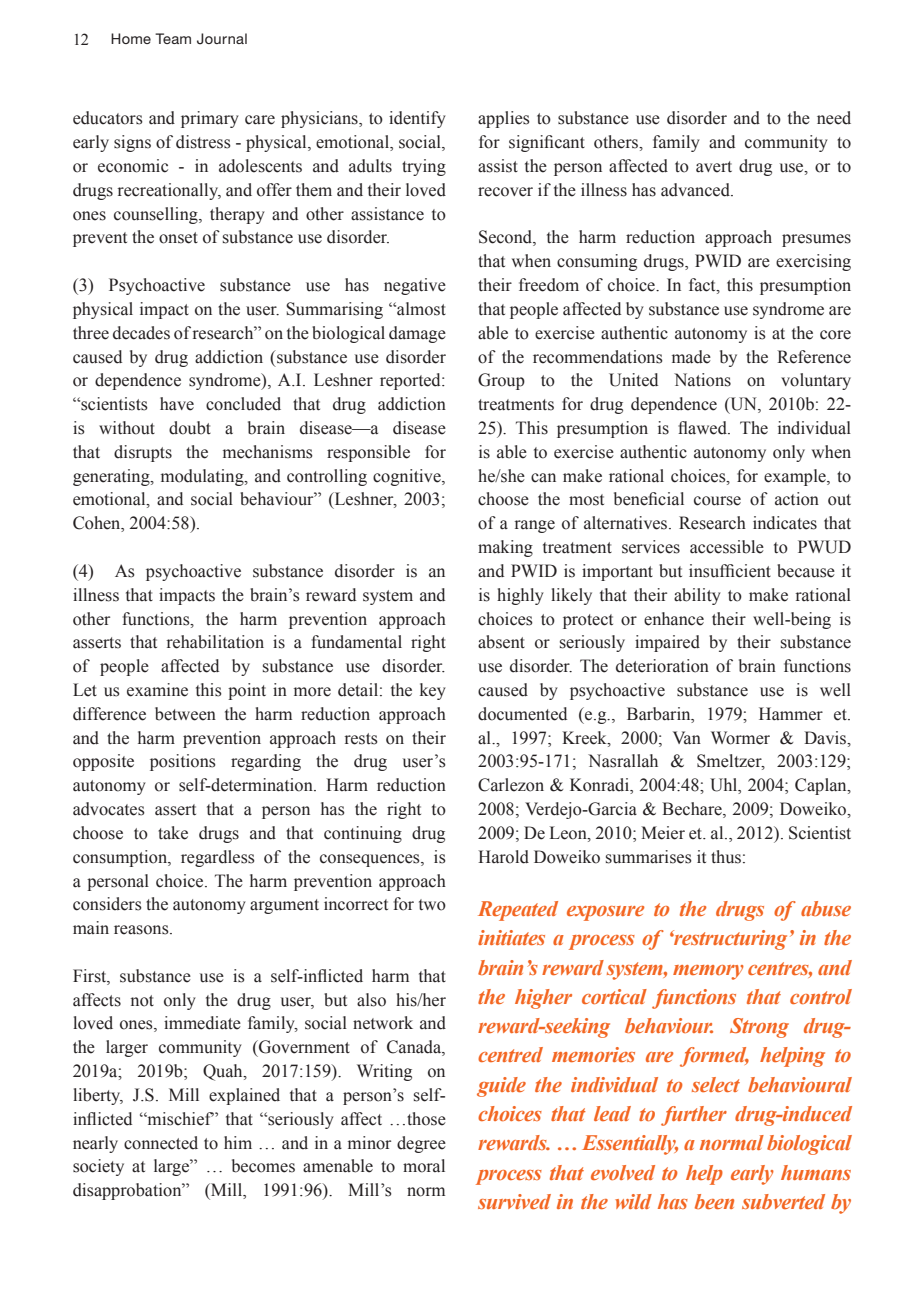 The image size is (924, 1314). Describe the element at coordinates (703, 428) in the page. I see `flawed` at that location.
